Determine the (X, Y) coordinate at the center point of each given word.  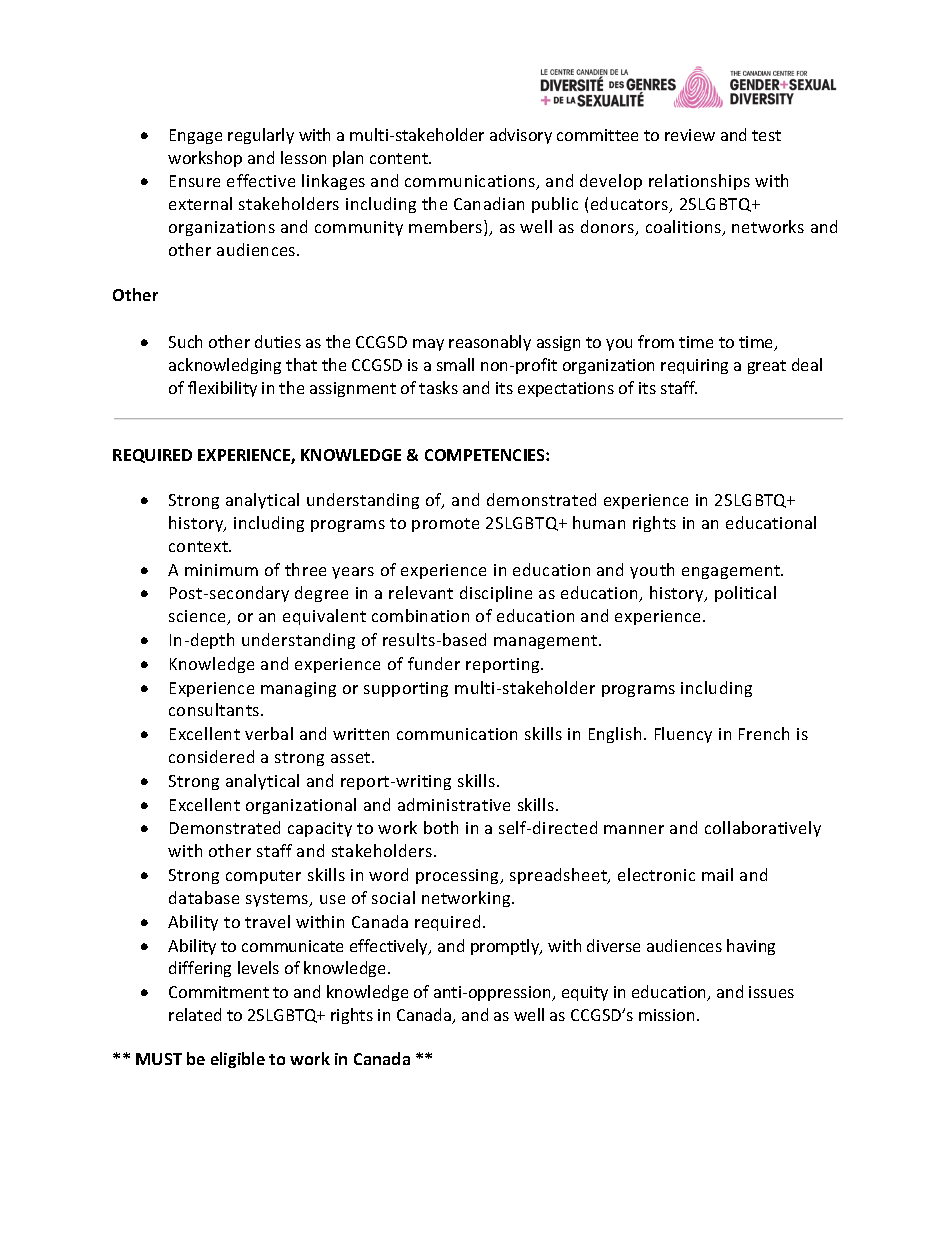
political (745, 594)
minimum (221, 570)
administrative (454, 804)
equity (585, 993)
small (455, 364)
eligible (238, 1060)
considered (211, 756)
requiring (694, 366)
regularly (261, 136)
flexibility (222, 389)
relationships (699, 182)
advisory (521, 136)
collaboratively (763, 829)
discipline (496, 594)
